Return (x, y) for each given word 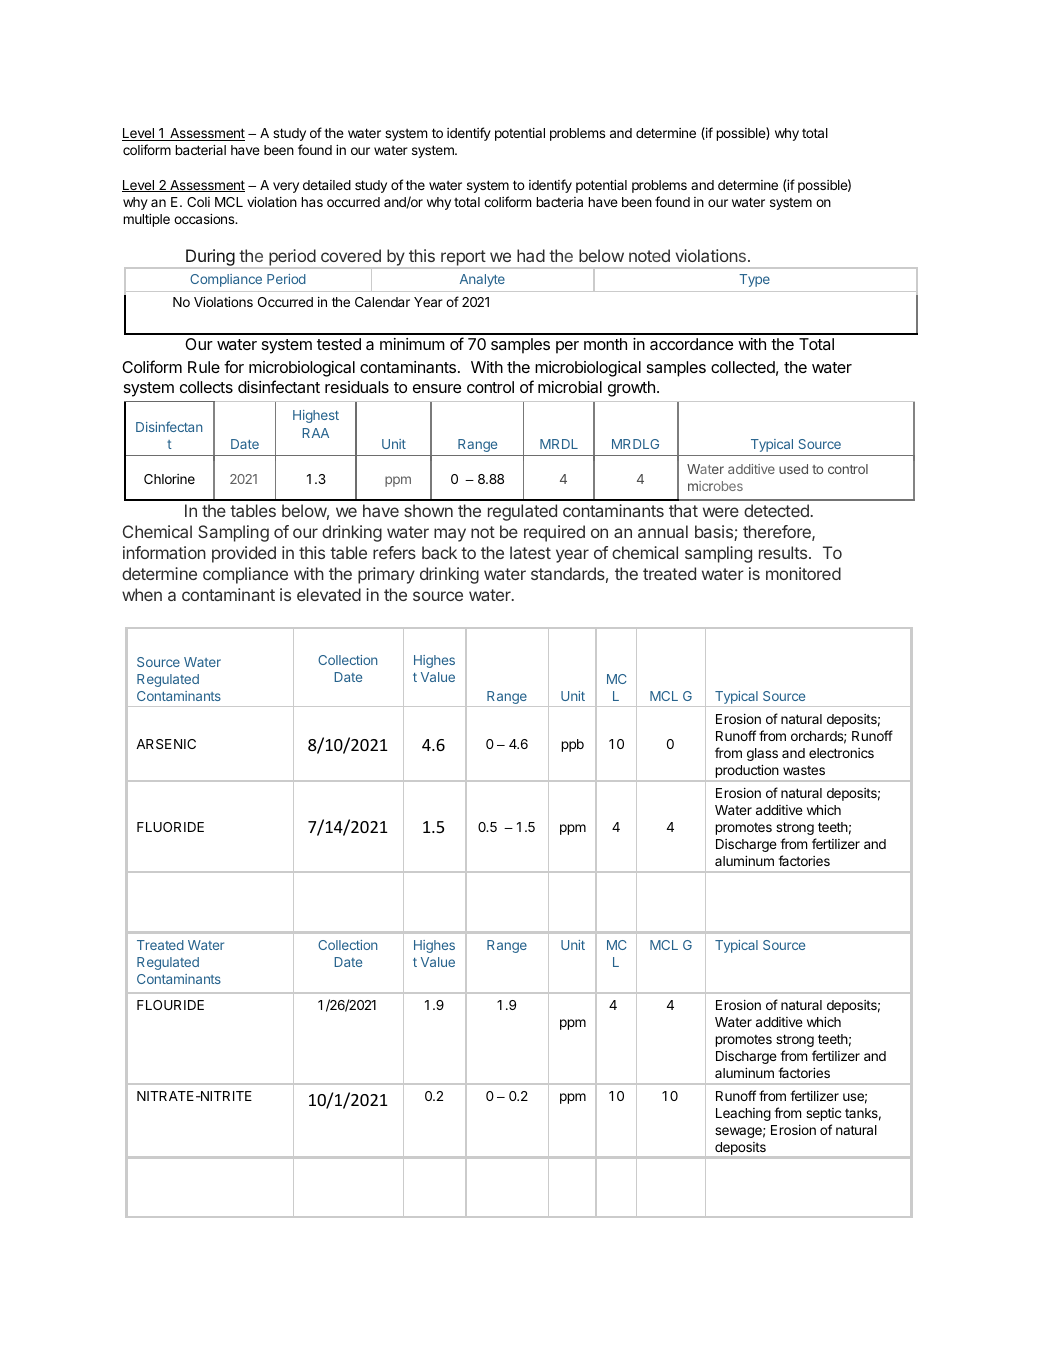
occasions (205, 219)
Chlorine (169, 479)
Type (754, 280)
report (463, 259)
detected (776, 510)
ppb (572, 745)
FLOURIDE (170, 1005)
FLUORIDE (170, 827)
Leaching (743, 1114)
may (450, 535)
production (746, 773)
